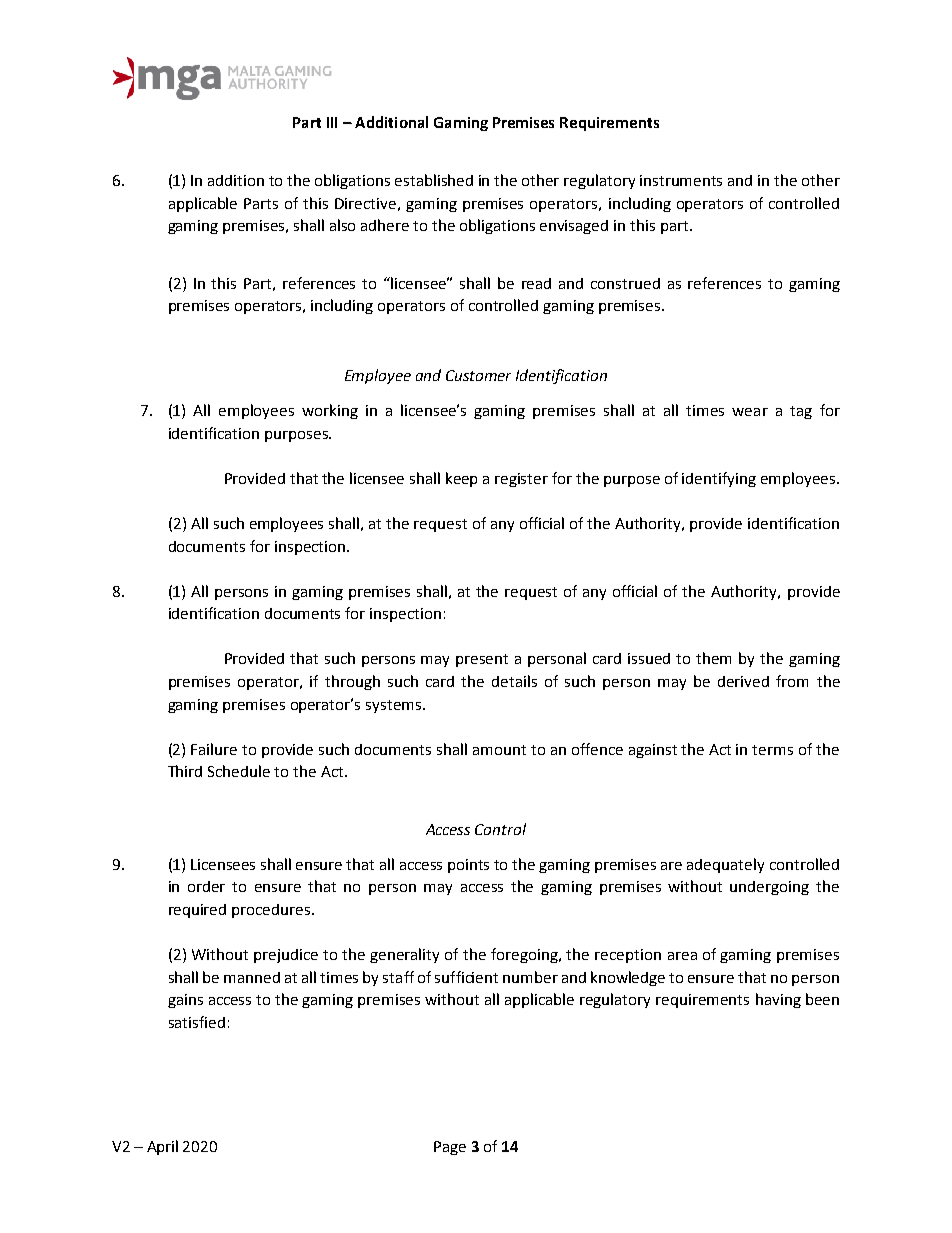  I want to click on identifying, so click(719, 479).
